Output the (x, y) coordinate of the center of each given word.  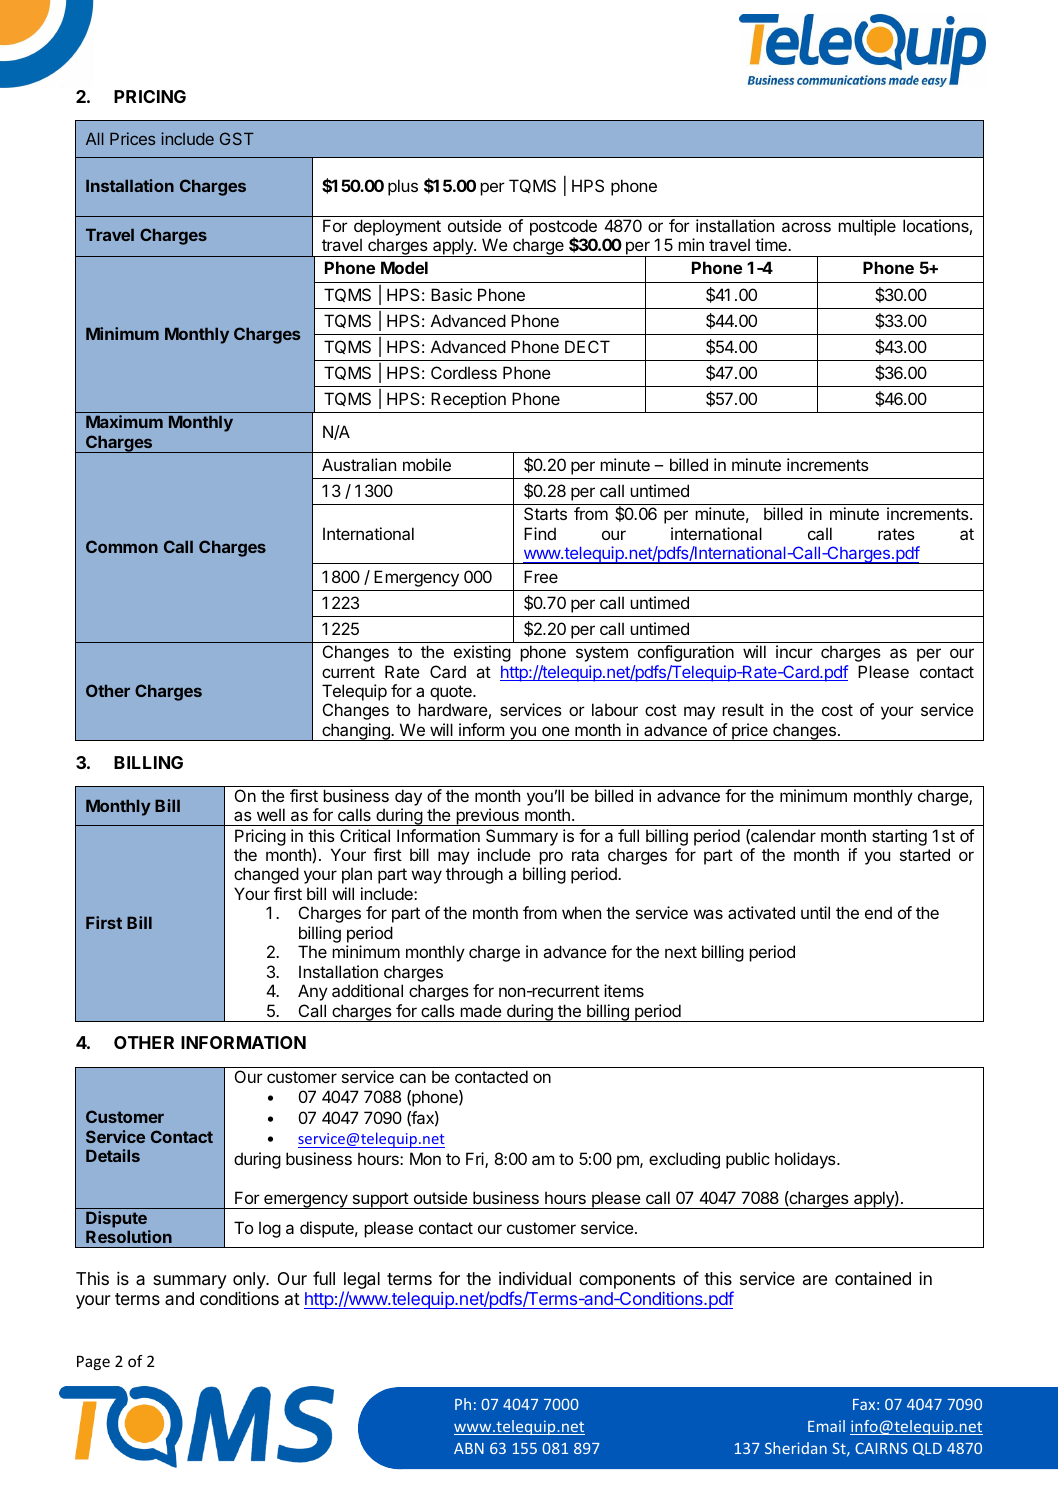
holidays (806, 1160)
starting (899, 837)
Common (122, 546)
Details (113, 1155)
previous (487, 817)
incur (794, 651)
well (271, 814)
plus (403, 187)
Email (826, 1426)
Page (93, 1363)
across (806, 227)
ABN (469, 1448)
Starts (545, 513)
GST (237, 138)
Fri (476, 1160)
